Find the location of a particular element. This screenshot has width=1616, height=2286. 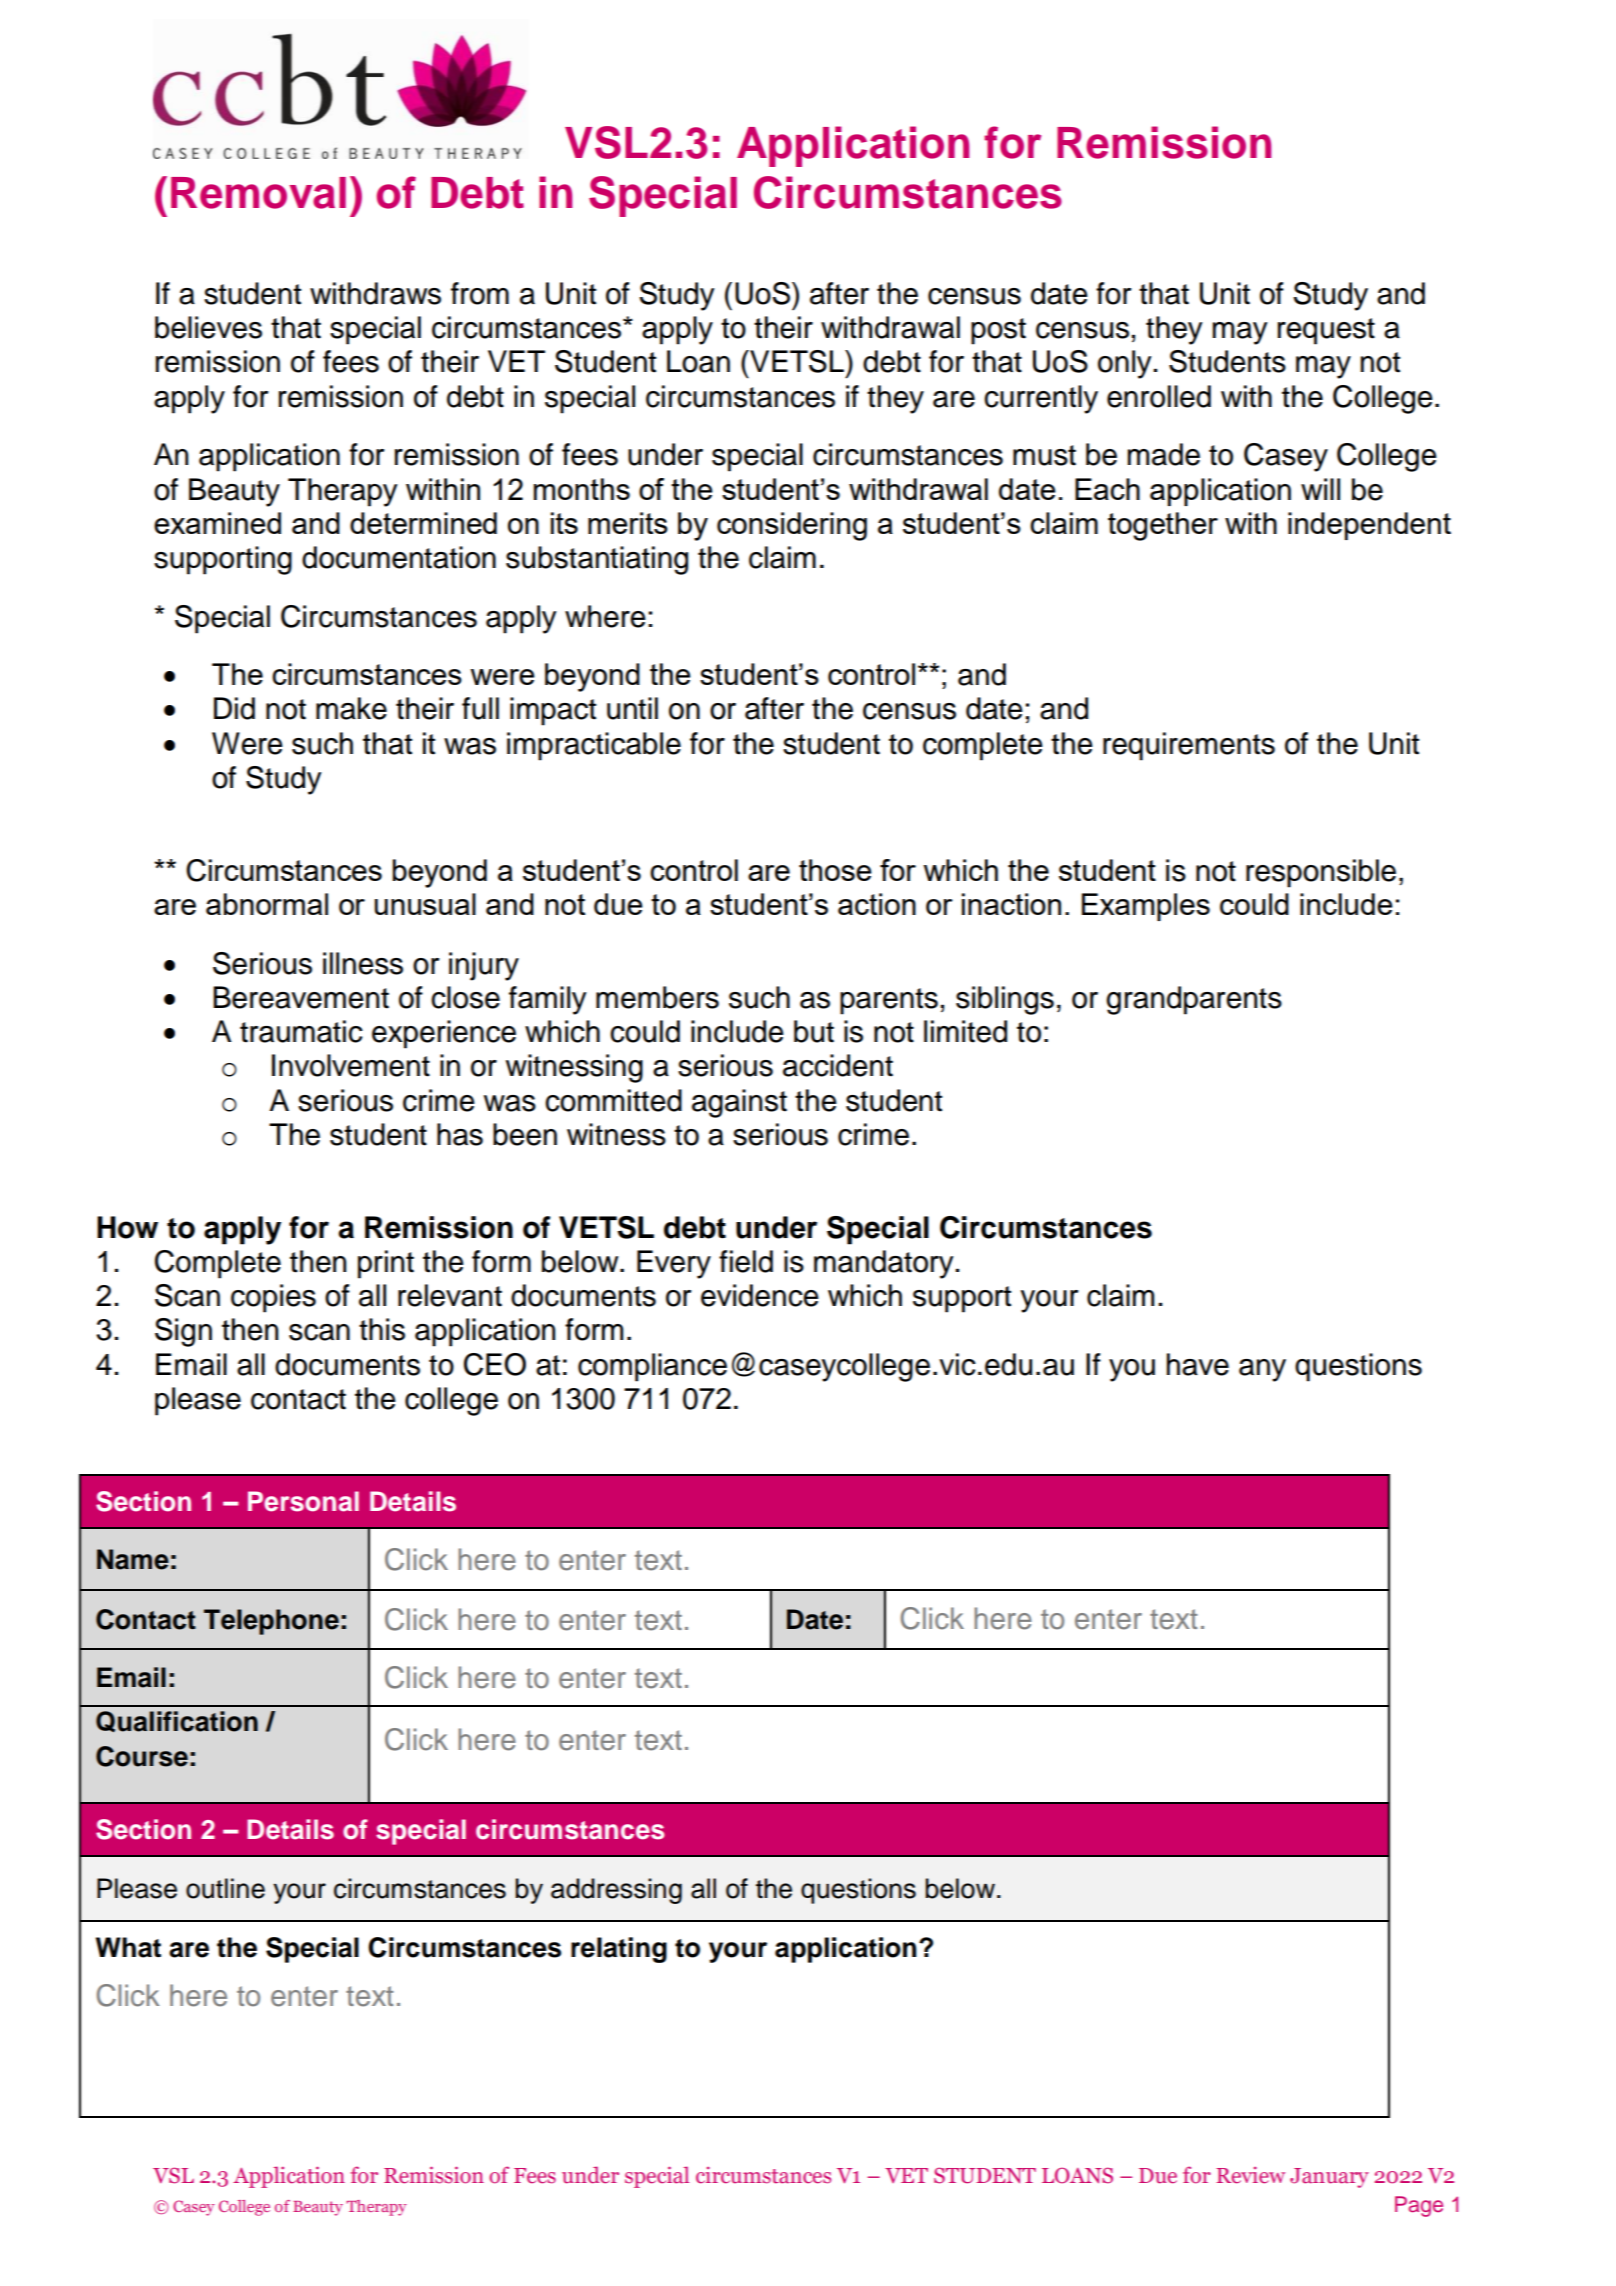

evidence is located at coordinates (760, 1295).
